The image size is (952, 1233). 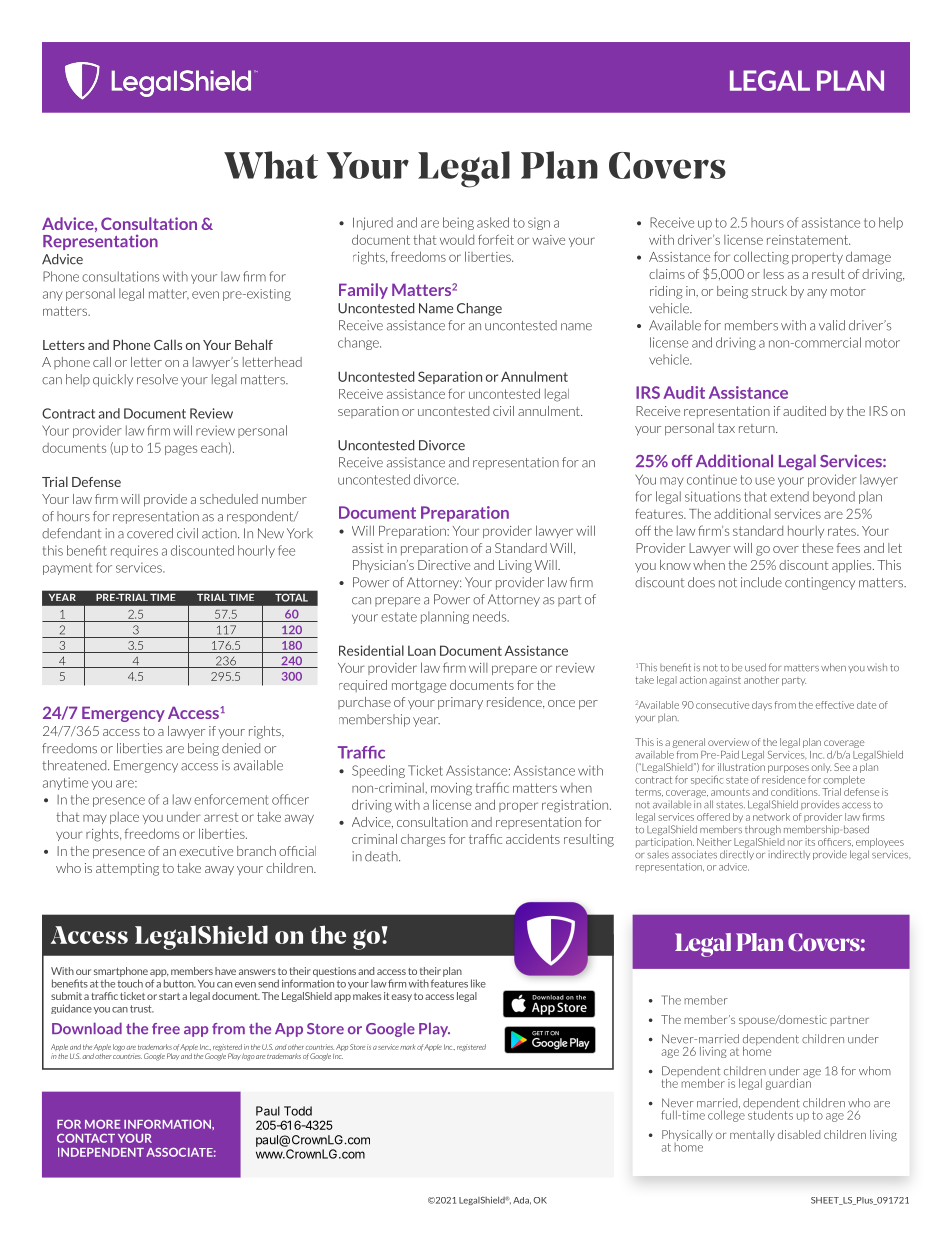 What do you see at coordinates (761, 258) in the page?
I see `collecting` at bounding box center [761, 258].
